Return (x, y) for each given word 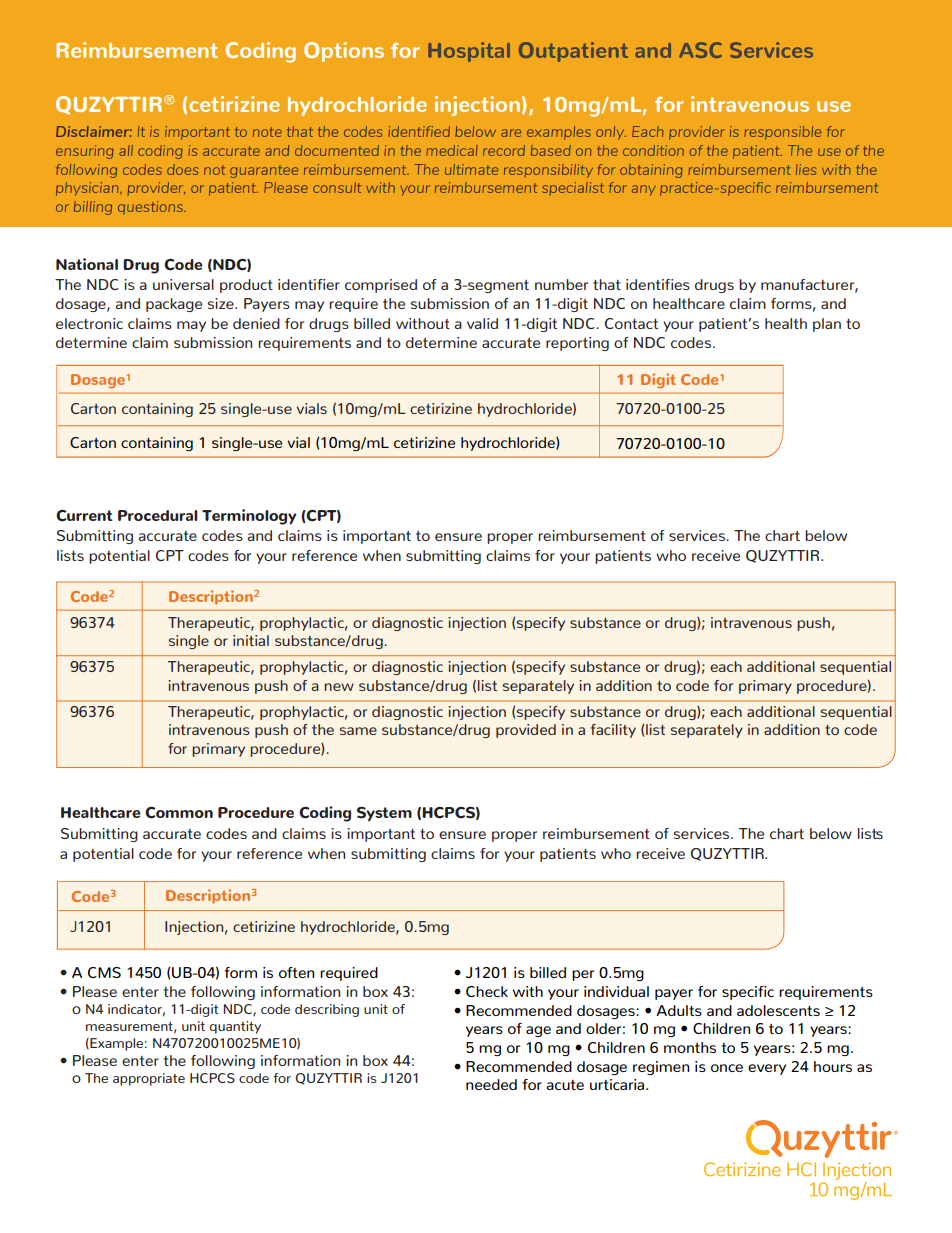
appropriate (149, 1079)
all (126, 150)
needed (491, 1084)
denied (256, 323)
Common (179, 813)
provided (526, 731)
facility (613, 731)
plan (827, 325)
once (727, 1068)
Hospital (469, 52)
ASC (700, 50)
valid (482, 323)
